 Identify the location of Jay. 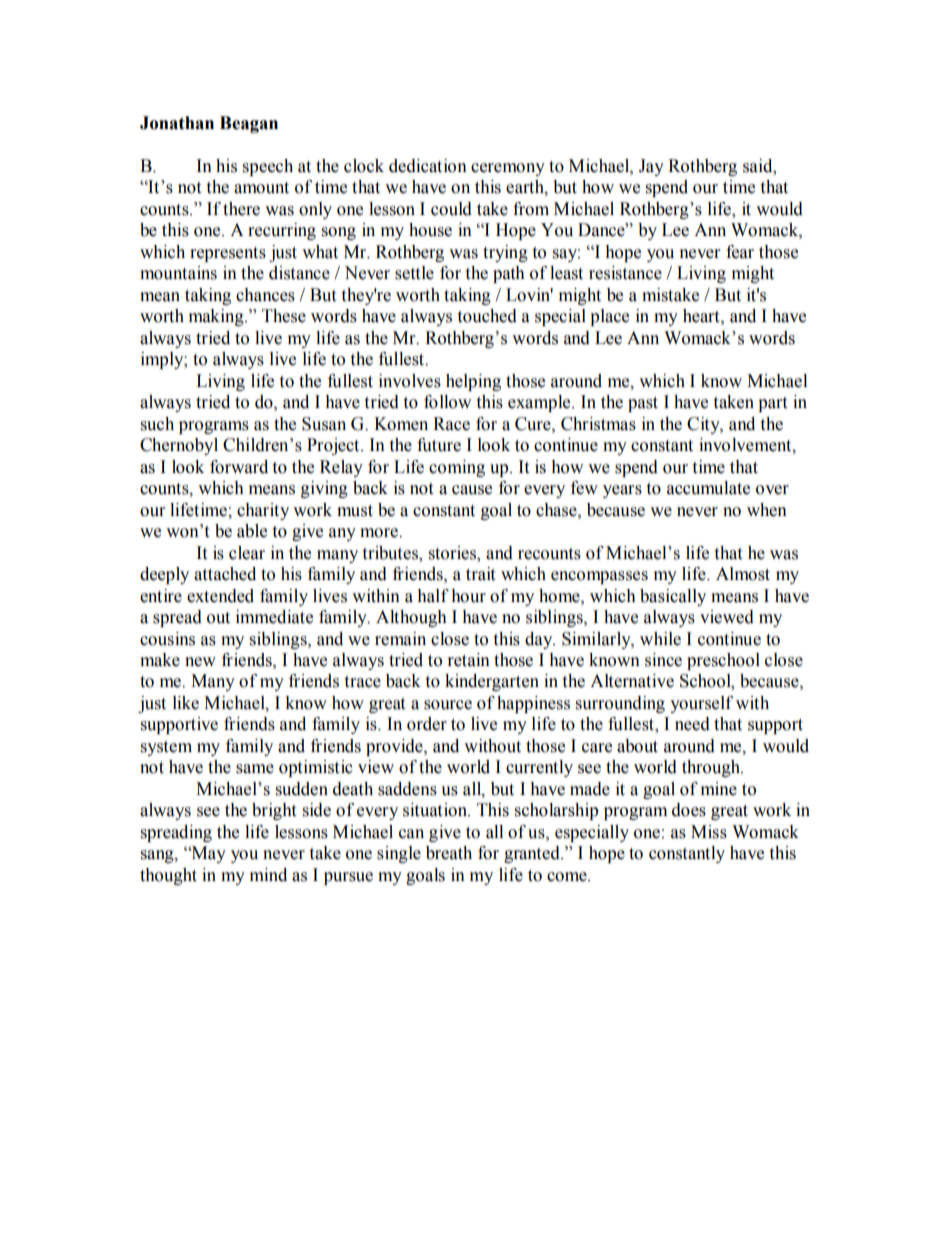
(651, 167).
